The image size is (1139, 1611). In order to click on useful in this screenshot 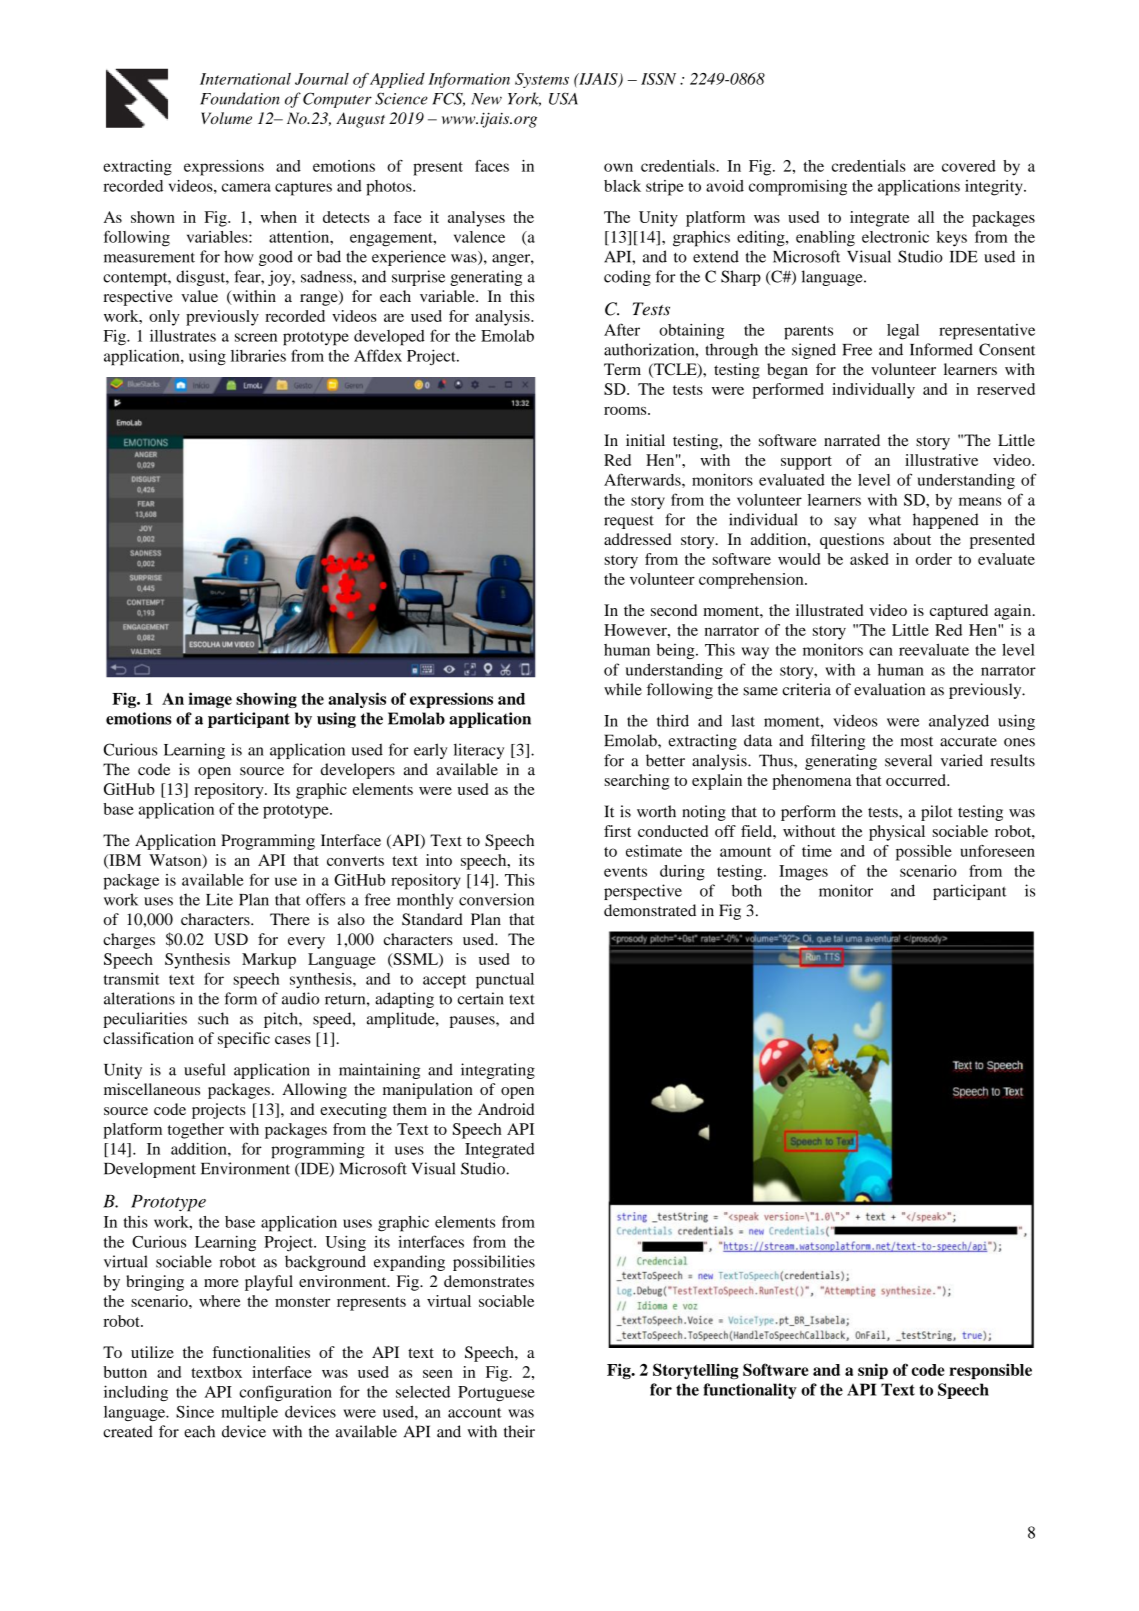, I will do `click(205, 1069)`.
